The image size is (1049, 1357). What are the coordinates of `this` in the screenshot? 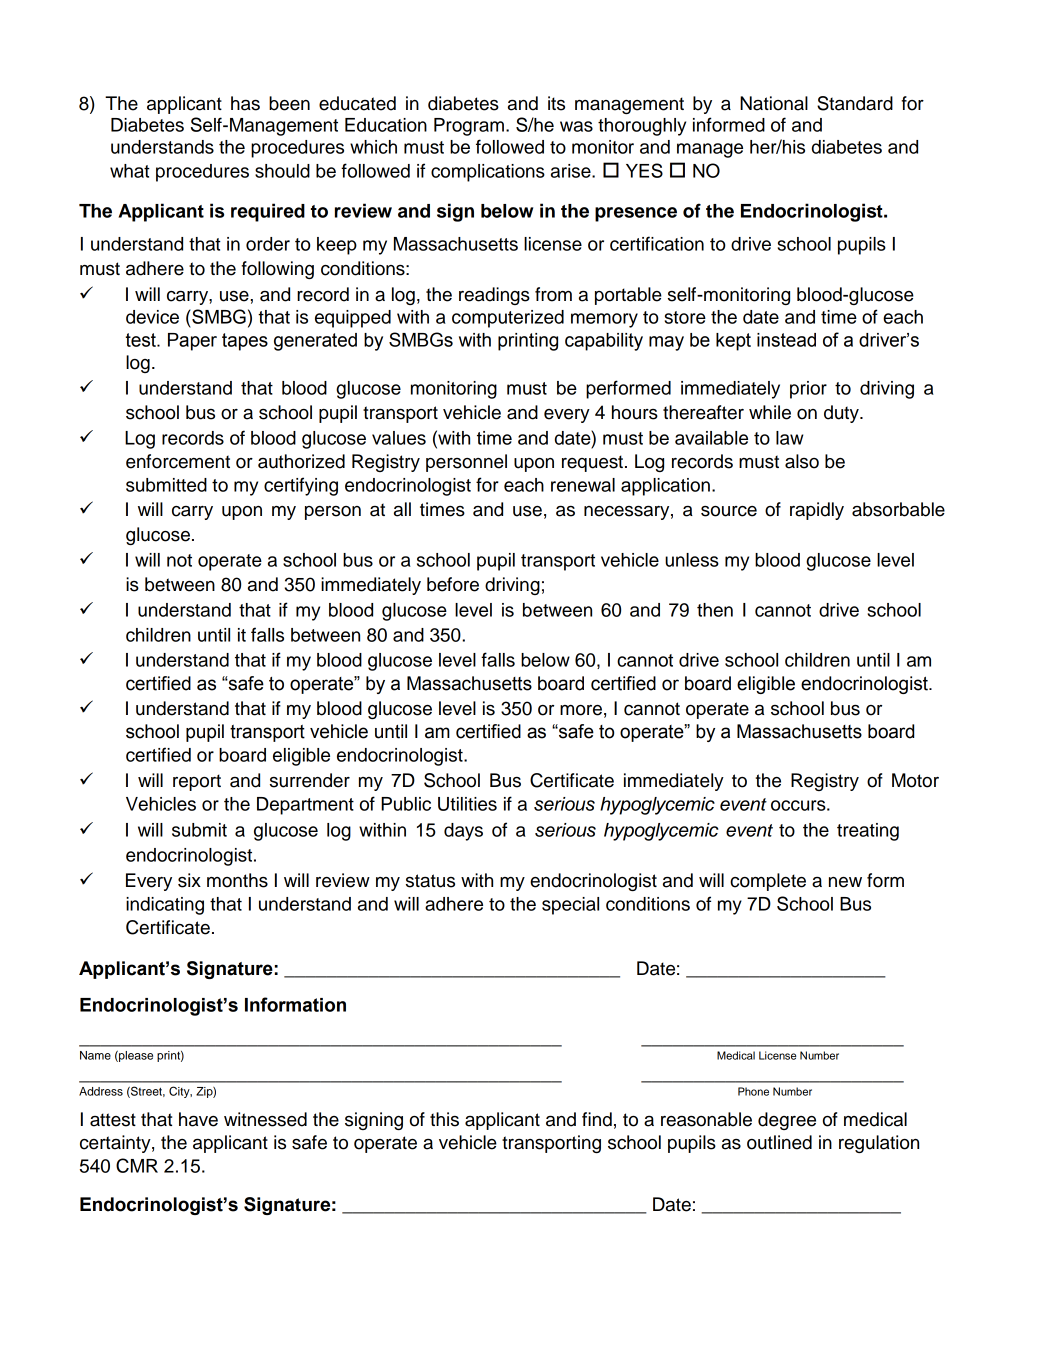 It's located at (444, 1119).
